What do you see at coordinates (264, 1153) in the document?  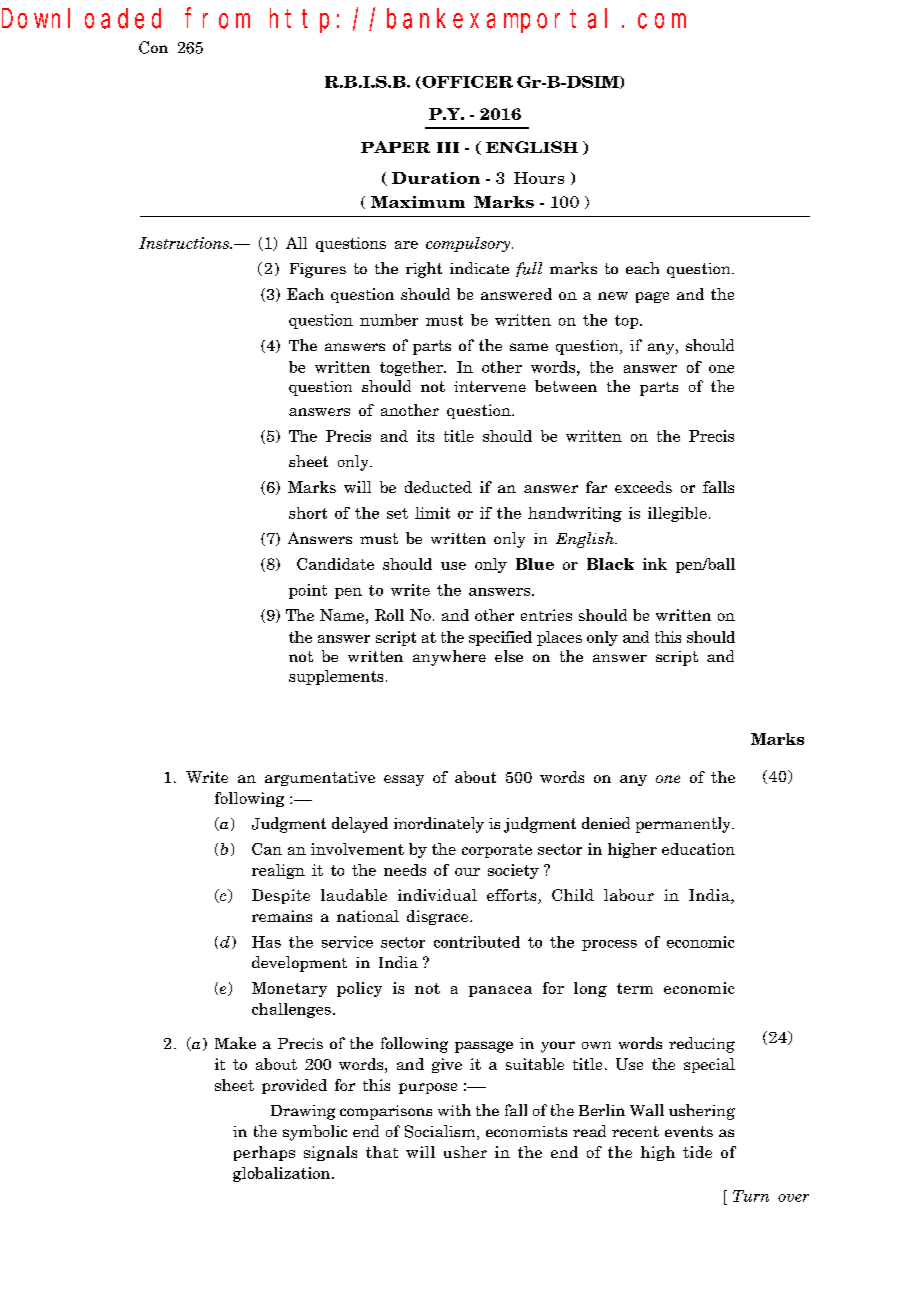 I see `perhaps` at bounding box center [264, 1153].
